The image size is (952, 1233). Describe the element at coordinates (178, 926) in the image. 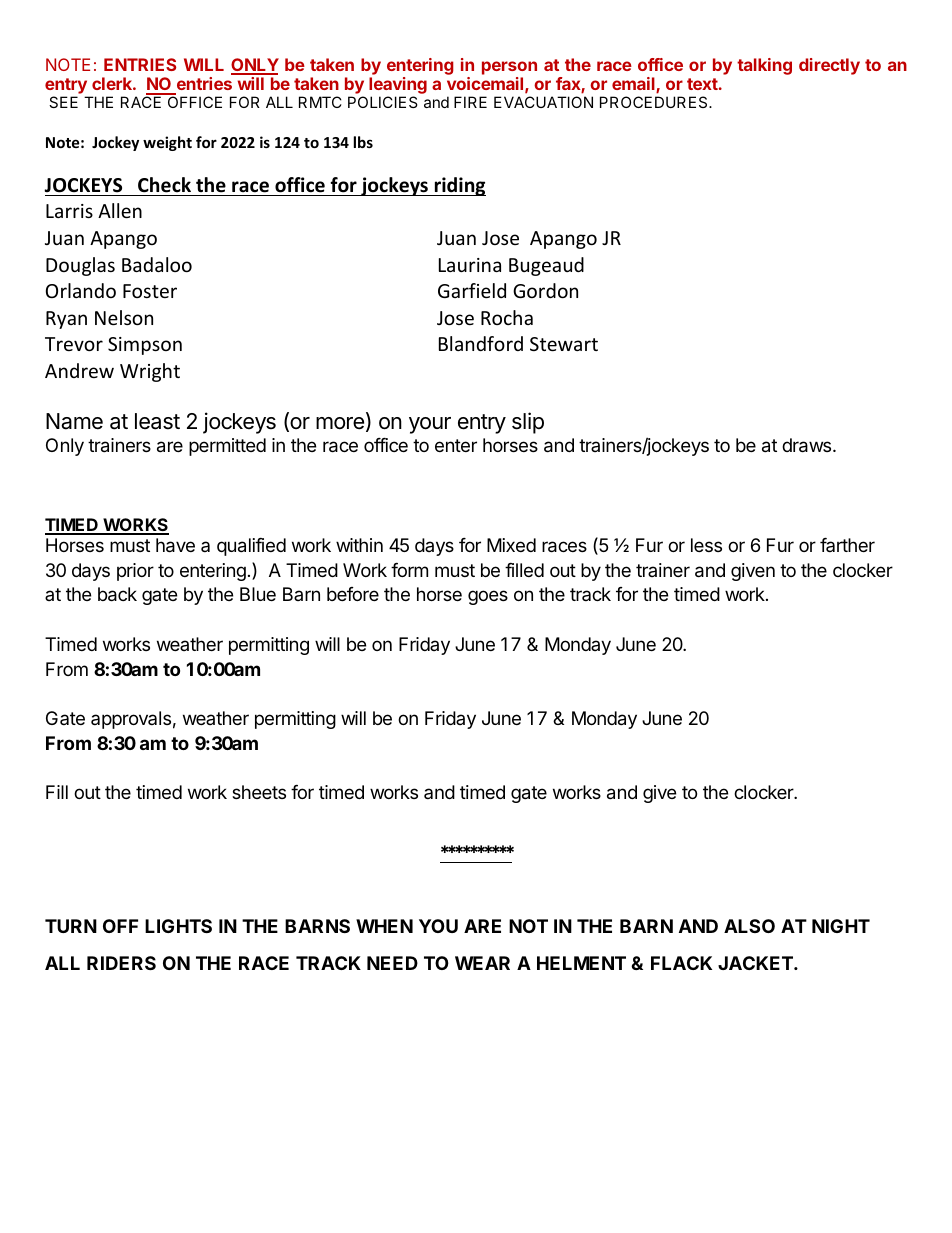

I see `LIGHTS` at that location.
